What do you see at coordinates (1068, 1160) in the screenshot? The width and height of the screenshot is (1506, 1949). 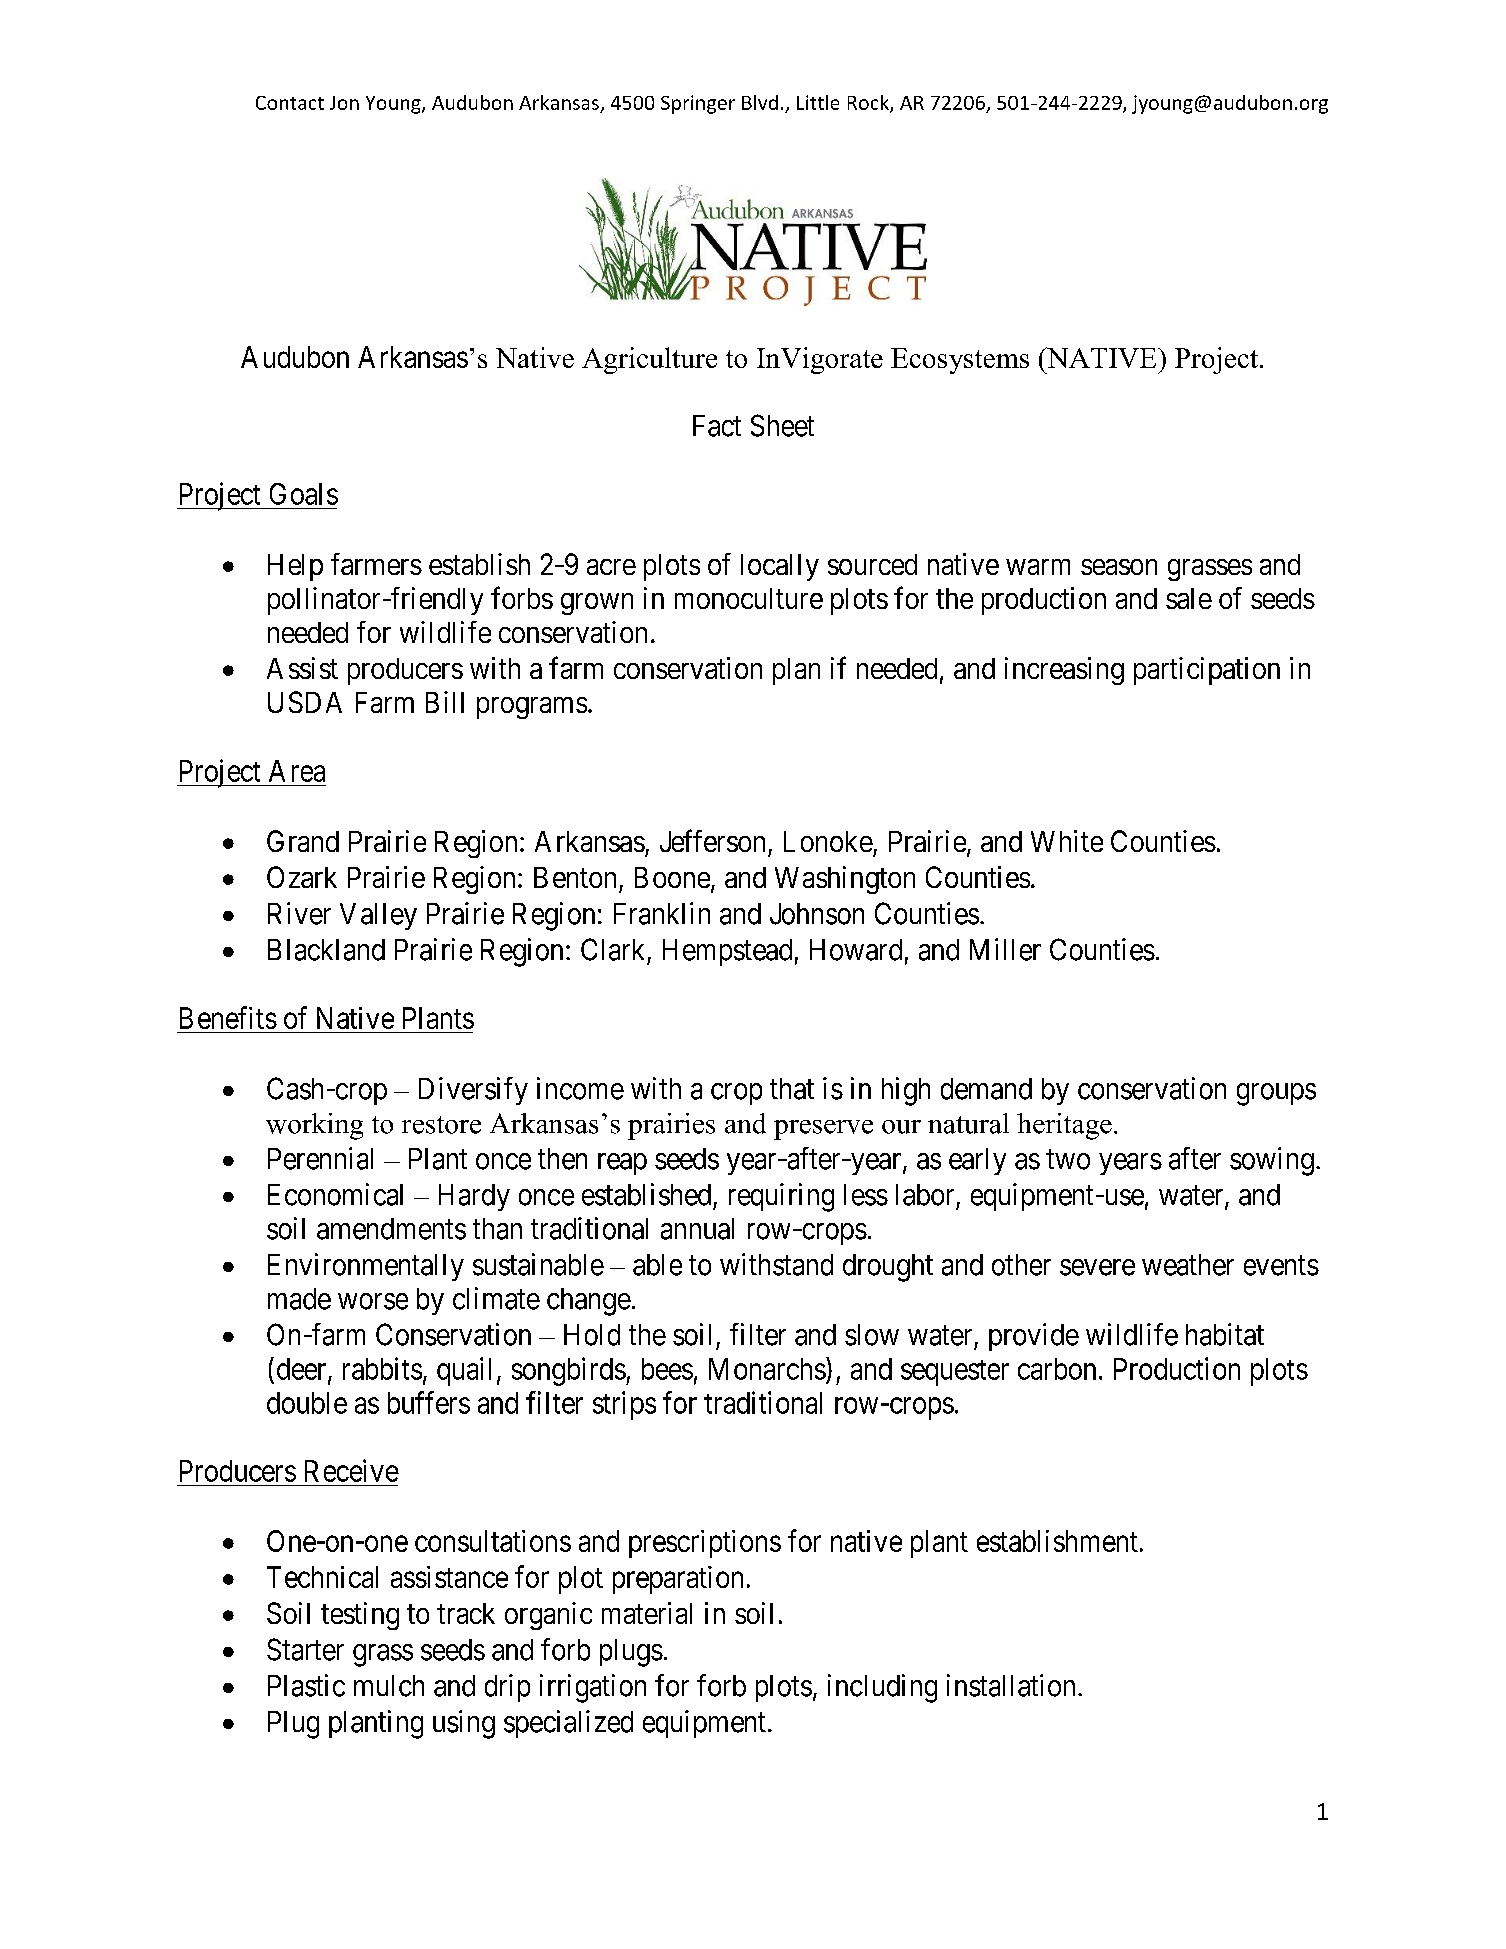 I see `two` at bounding box center [1068, 1160].
